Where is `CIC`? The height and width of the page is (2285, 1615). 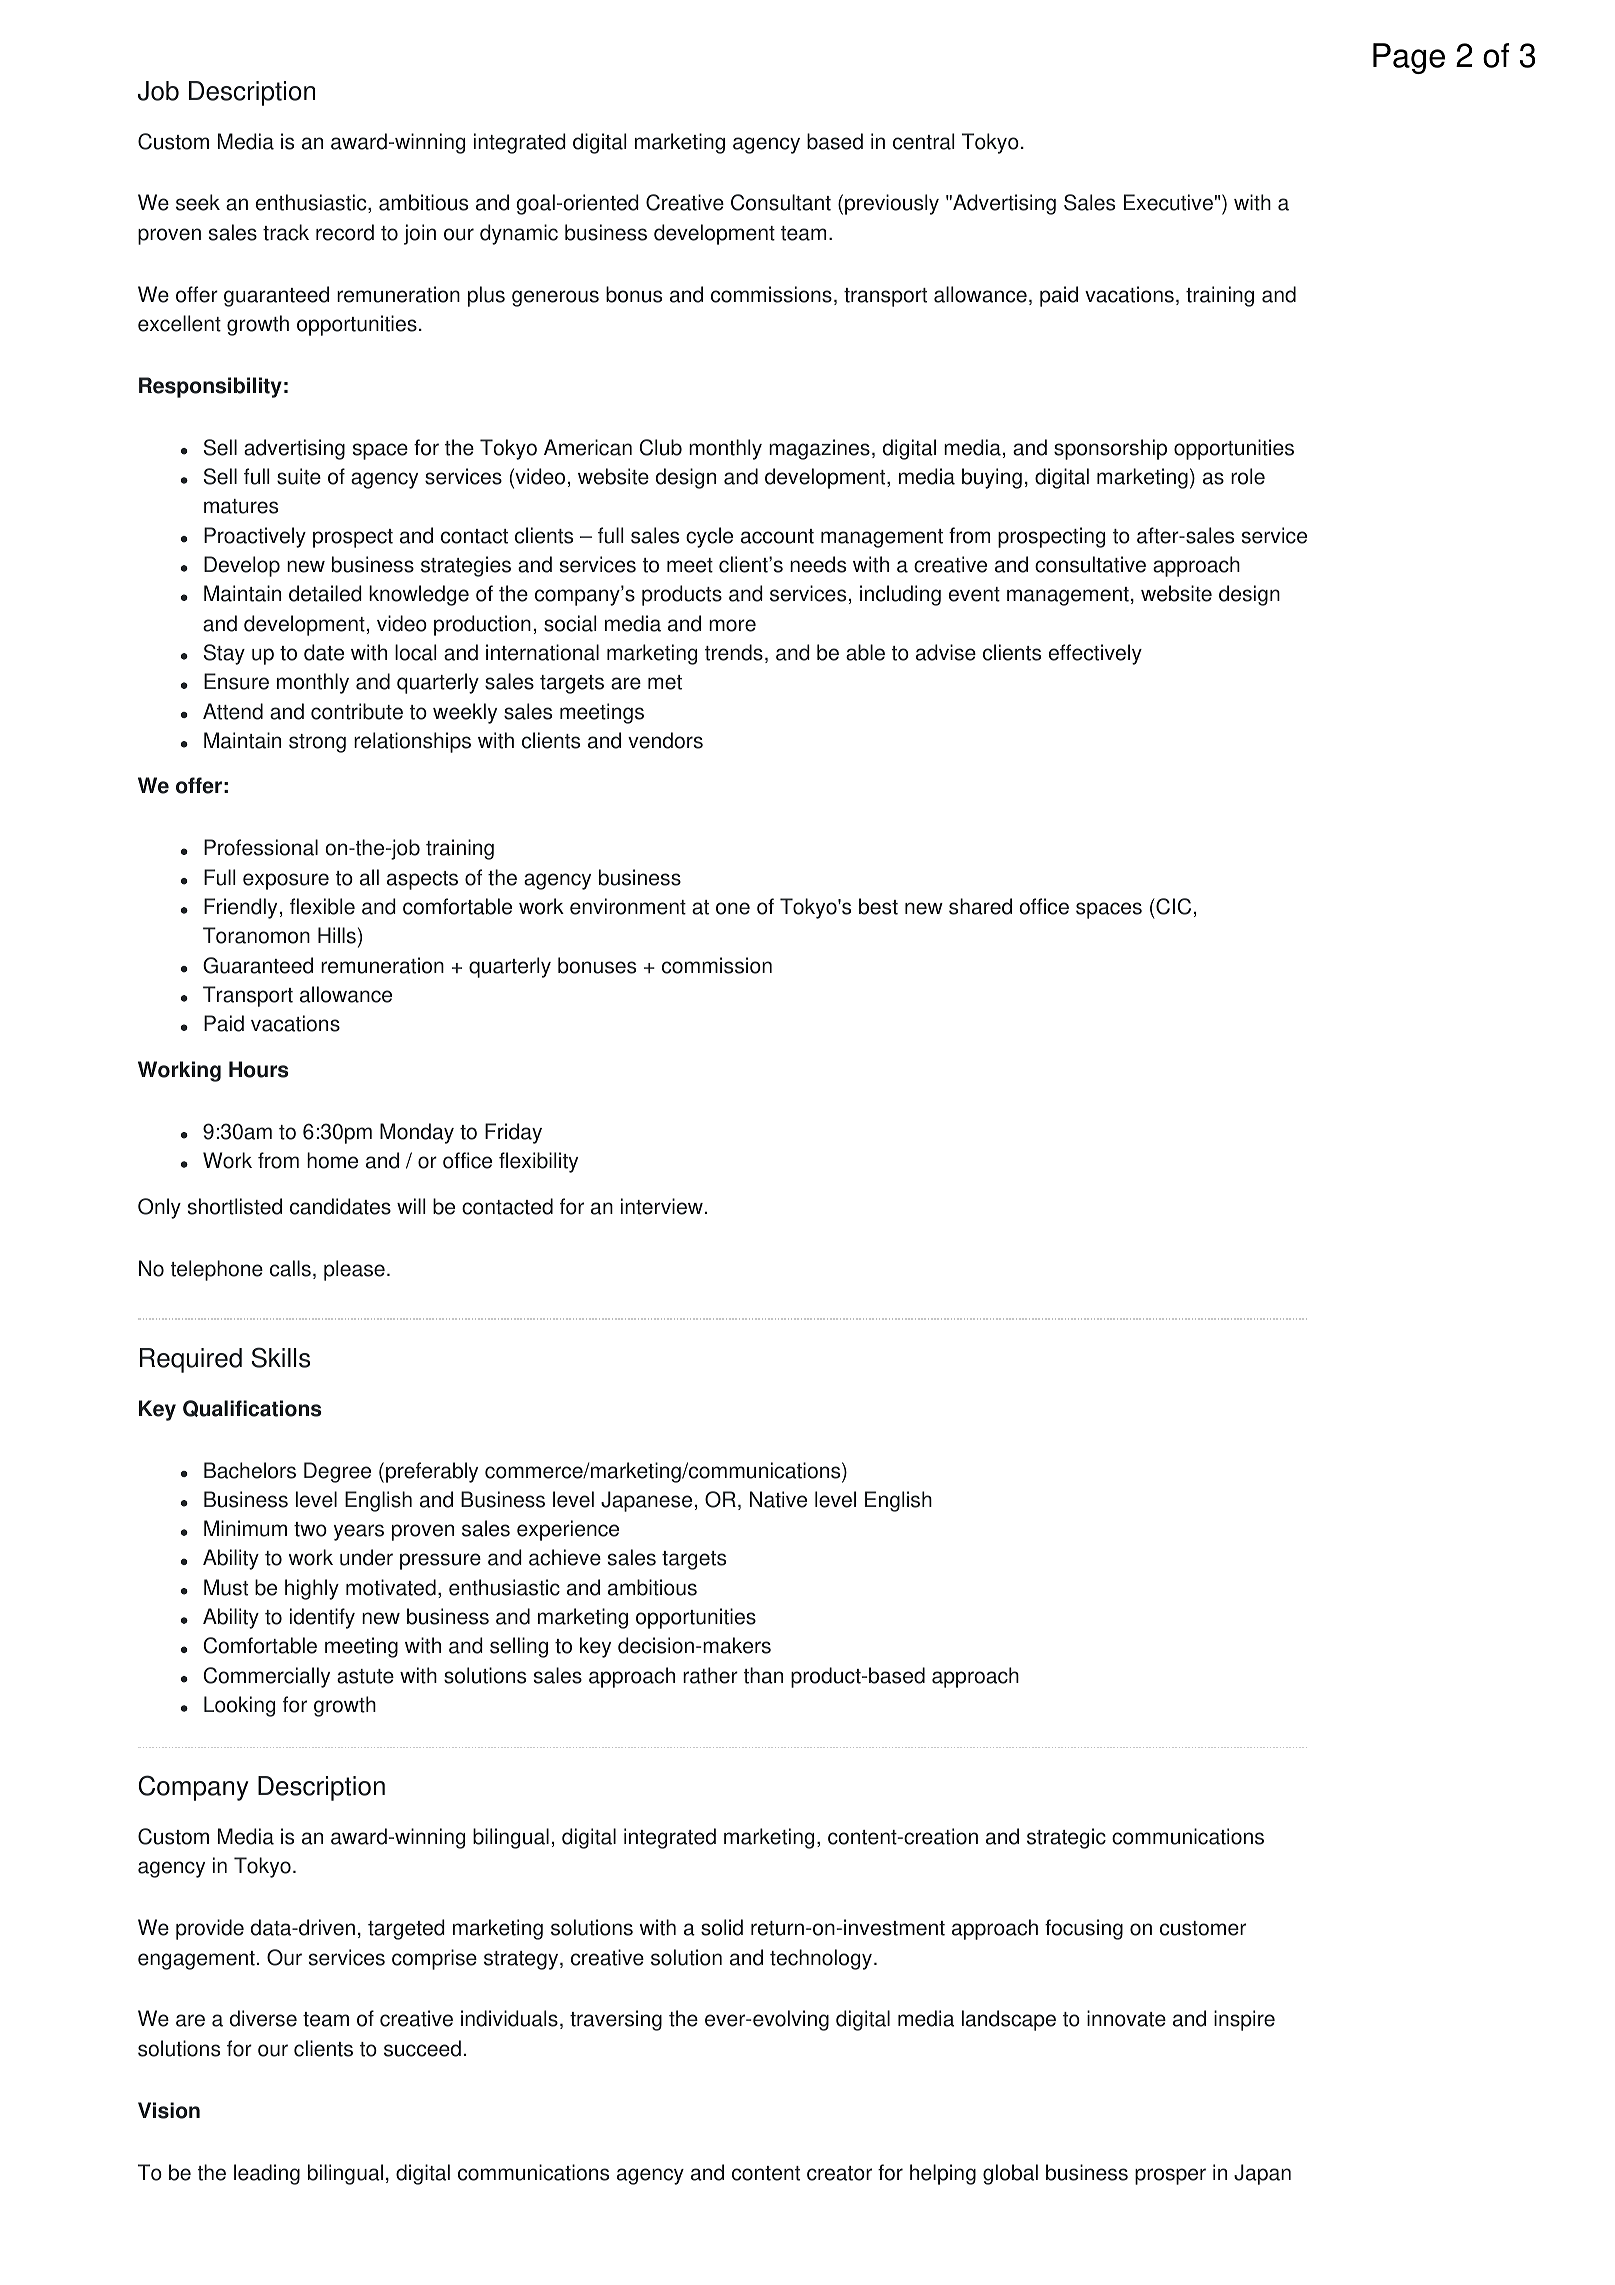 CIC is located at coordinates (1172, 906).
